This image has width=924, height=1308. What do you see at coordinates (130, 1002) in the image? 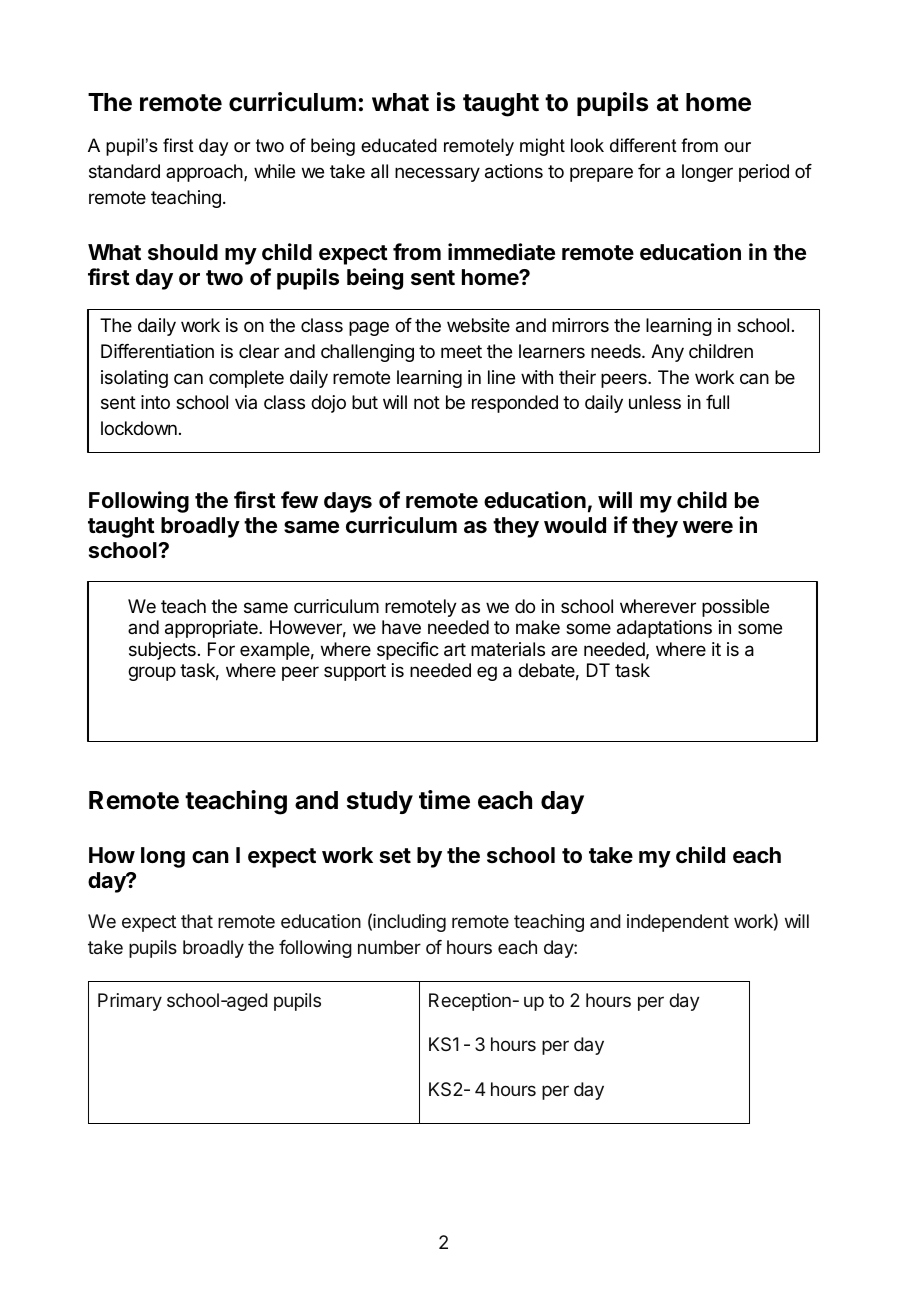
I see `Primary` at bounding box center [130, 1002].
